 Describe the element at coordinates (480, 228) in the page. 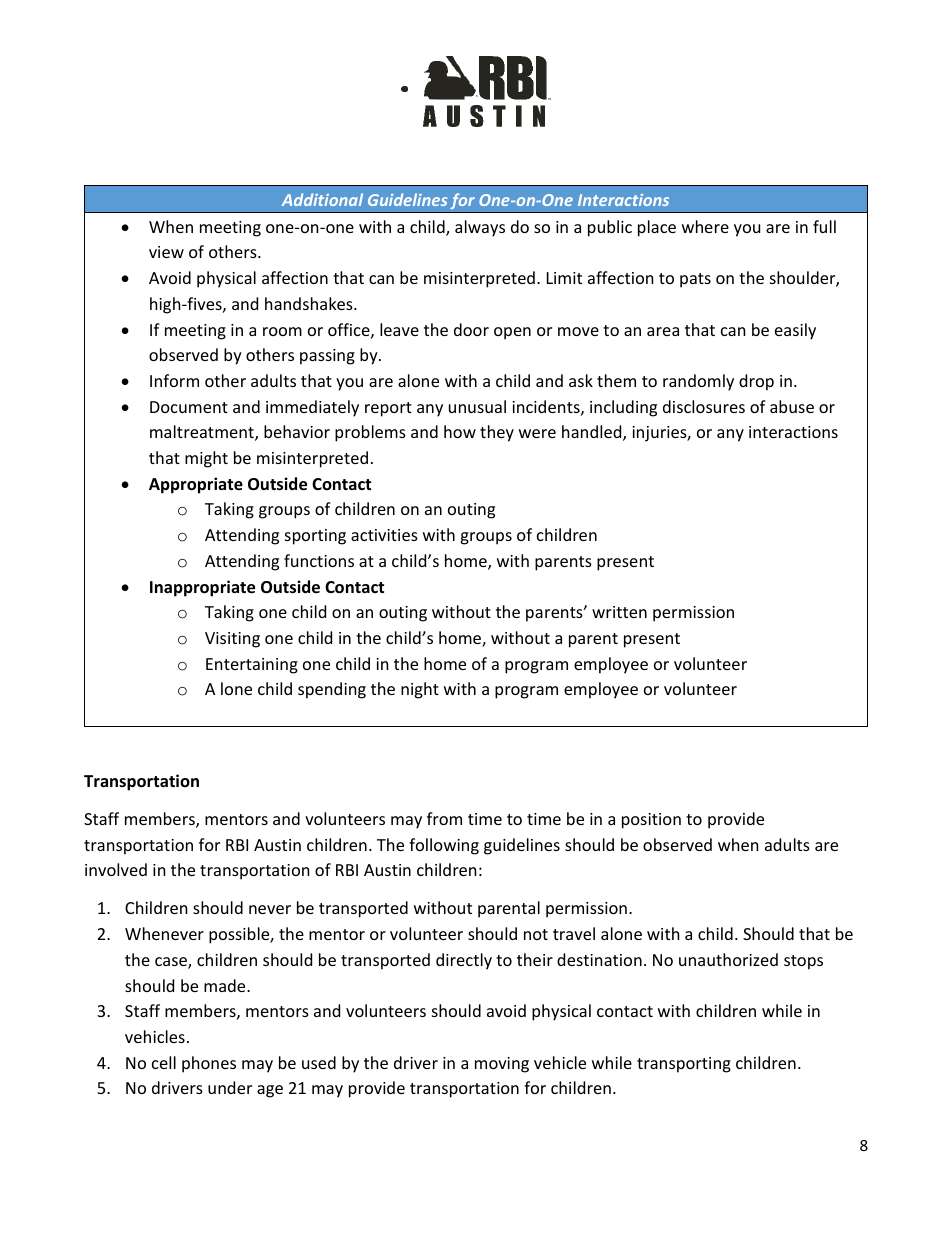

I see `always` at that location.
